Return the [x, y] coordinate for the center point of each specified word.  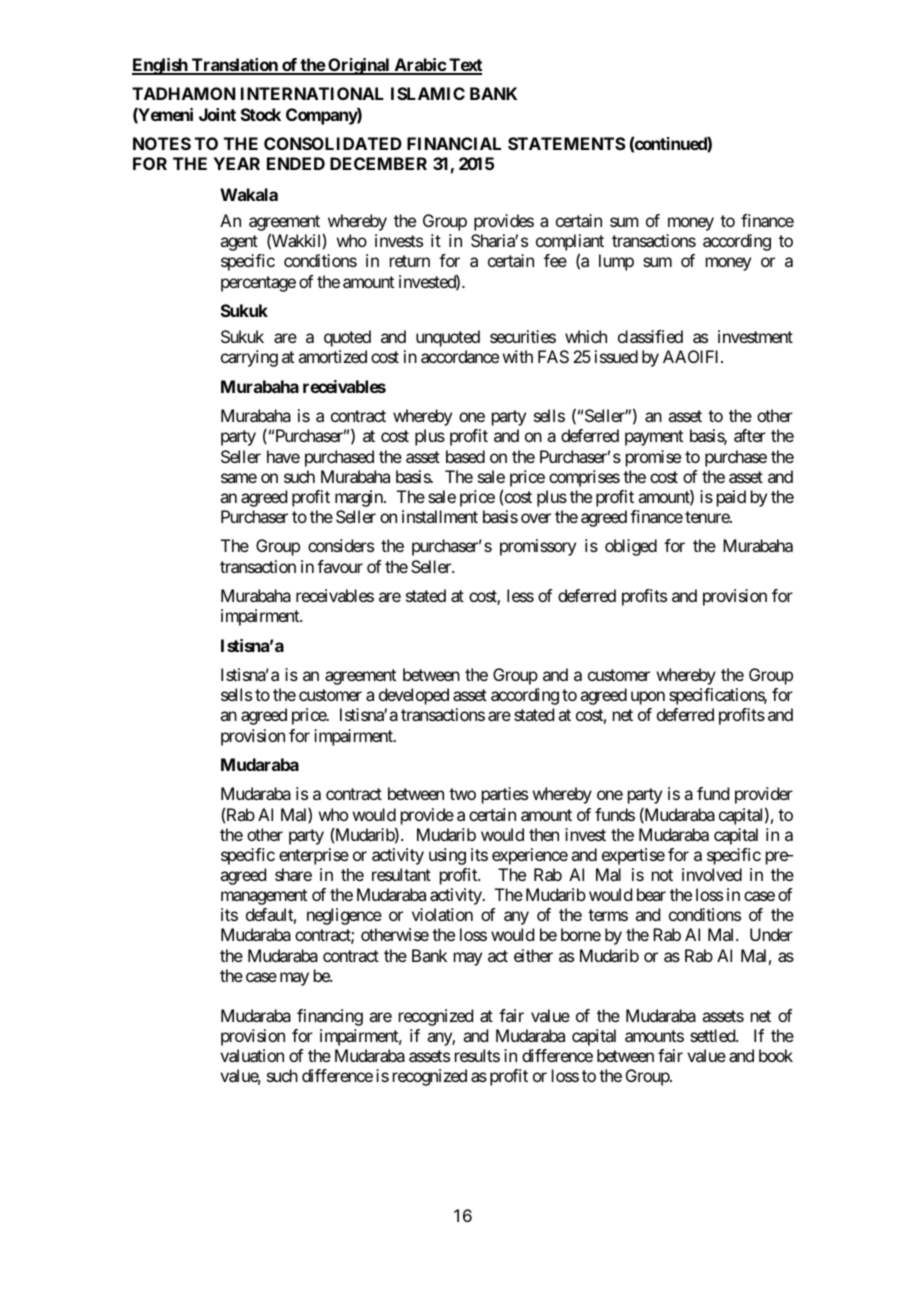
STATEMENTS [567, 143]
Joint [217, 114]
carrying [249, 358]
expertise [633, 856]
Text [464, 66]
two [462, 794]
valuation [252, 1055]
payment [654, 438]
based [465, 456]
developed [414, 696]
